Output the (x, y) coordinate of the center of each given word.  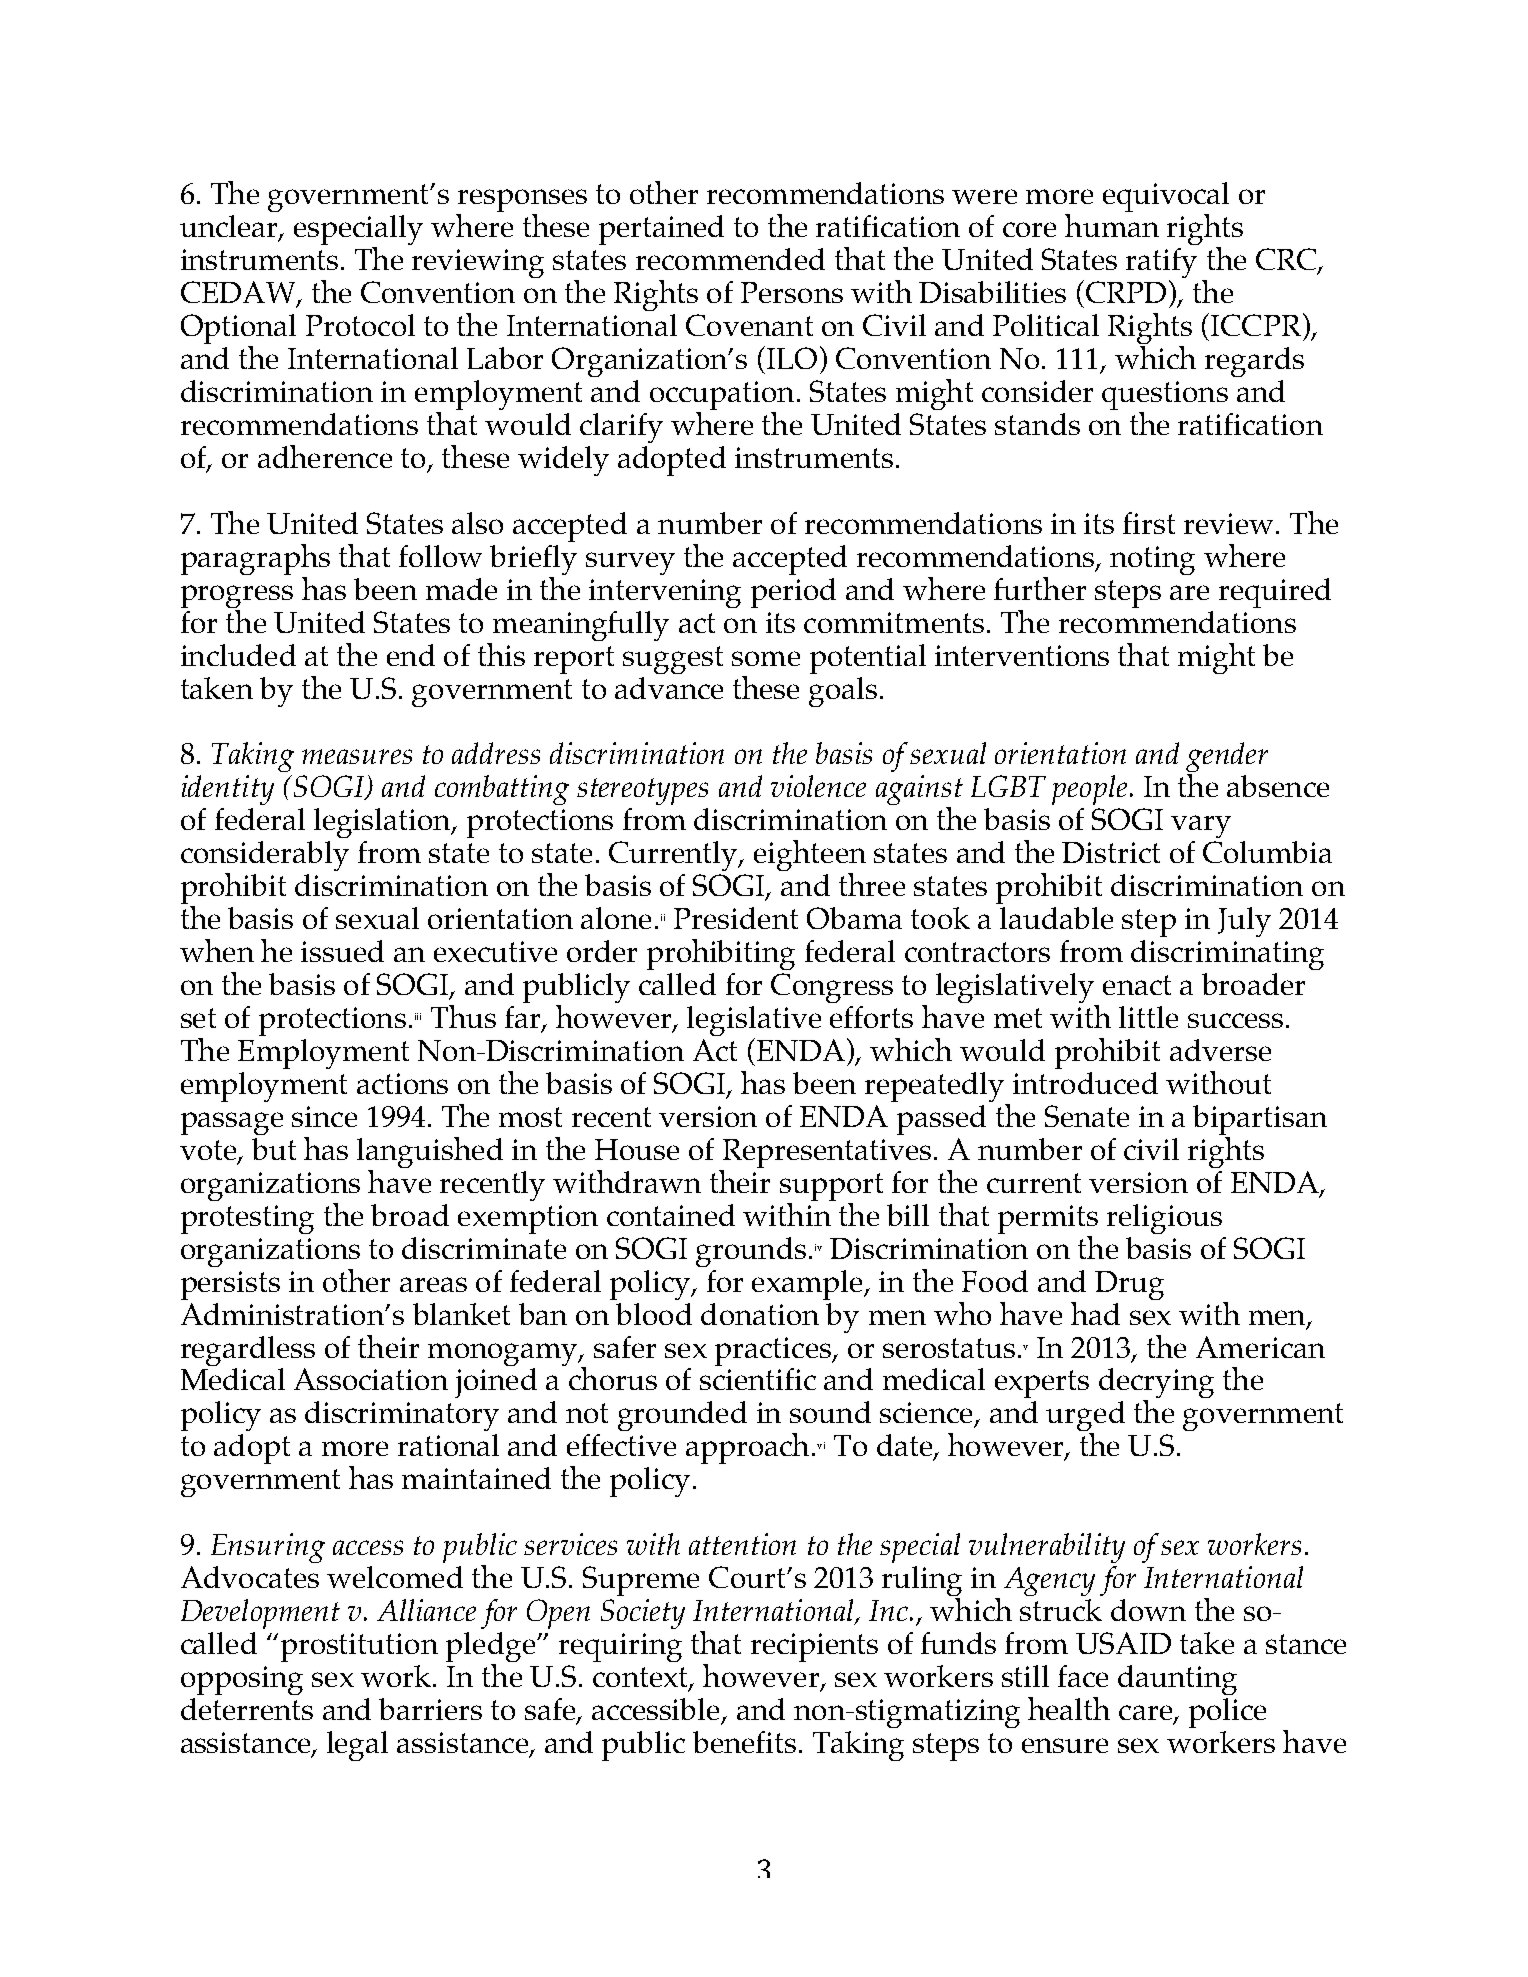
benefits (744, 1742)
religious (1164, 1219)
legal (357, 1746)
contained (671, 1215)
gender (1227, 758)
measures (357, 756)
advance (669, 688)
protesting (247, 1219)
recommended (730, 259)
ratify (1161, 264)
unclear (230, 227)
